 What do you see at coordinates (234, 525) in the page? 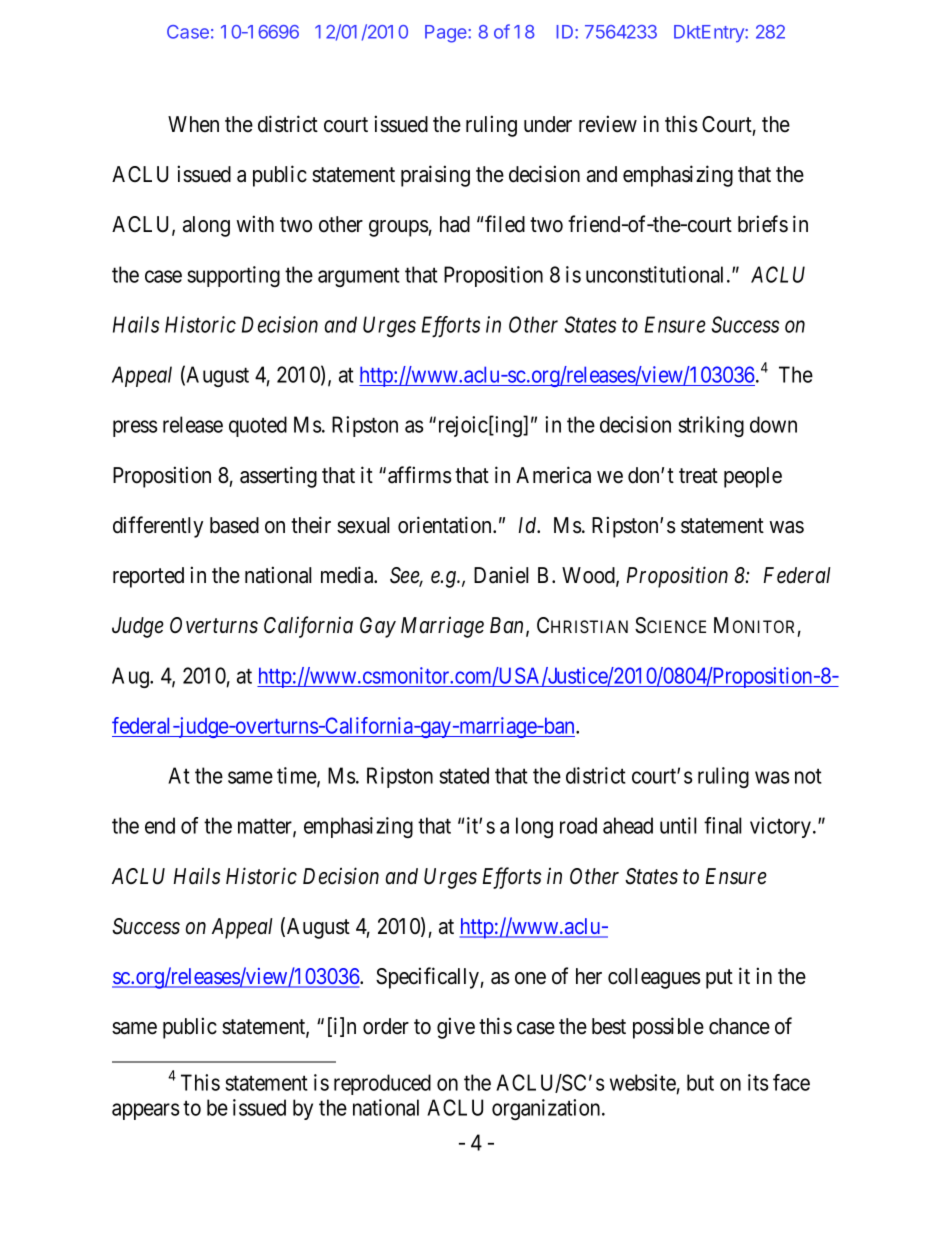
I see `based` at bounding box center [234, 525].
